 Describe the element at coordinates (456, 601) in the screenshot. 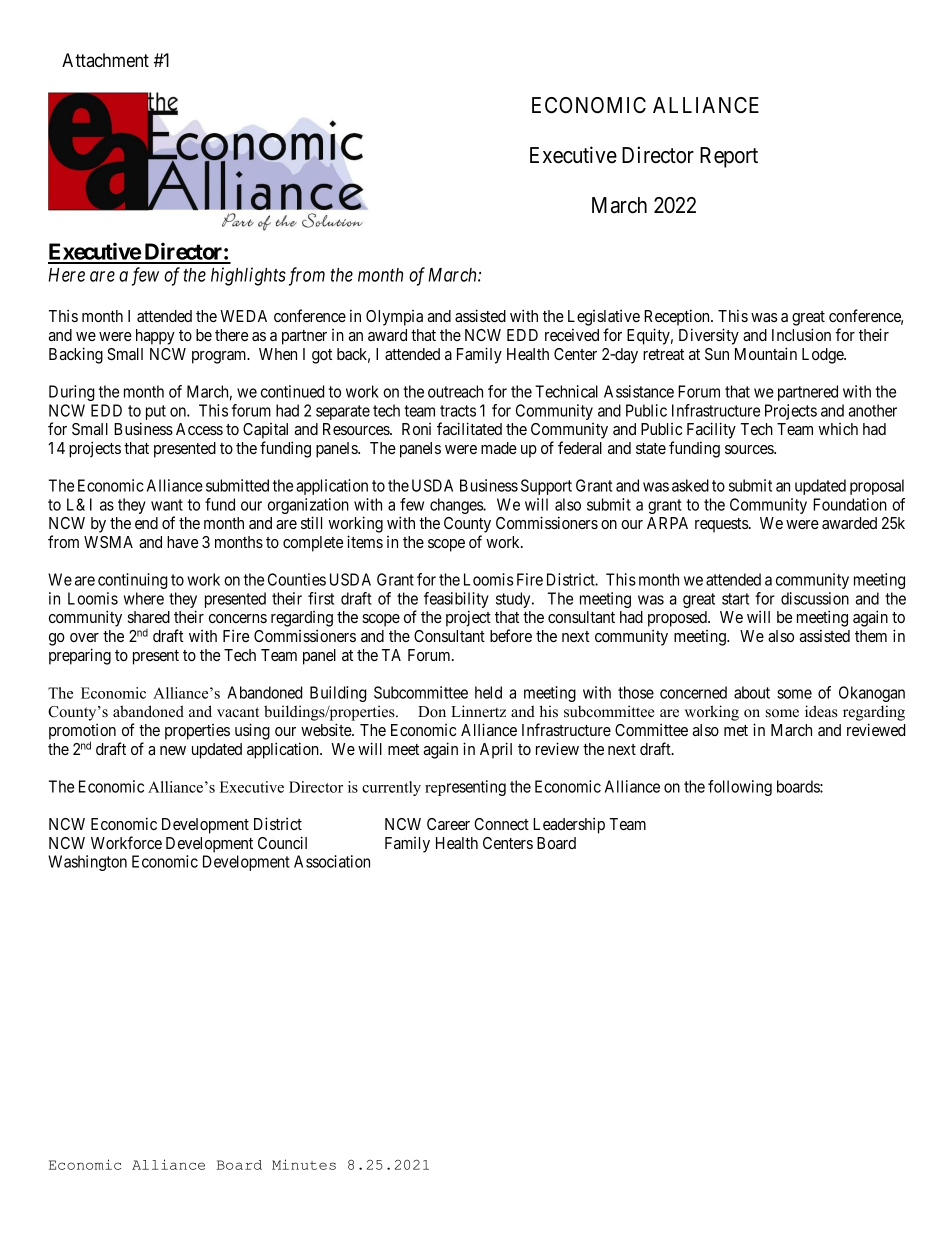

I see `feasibility` at that location.
